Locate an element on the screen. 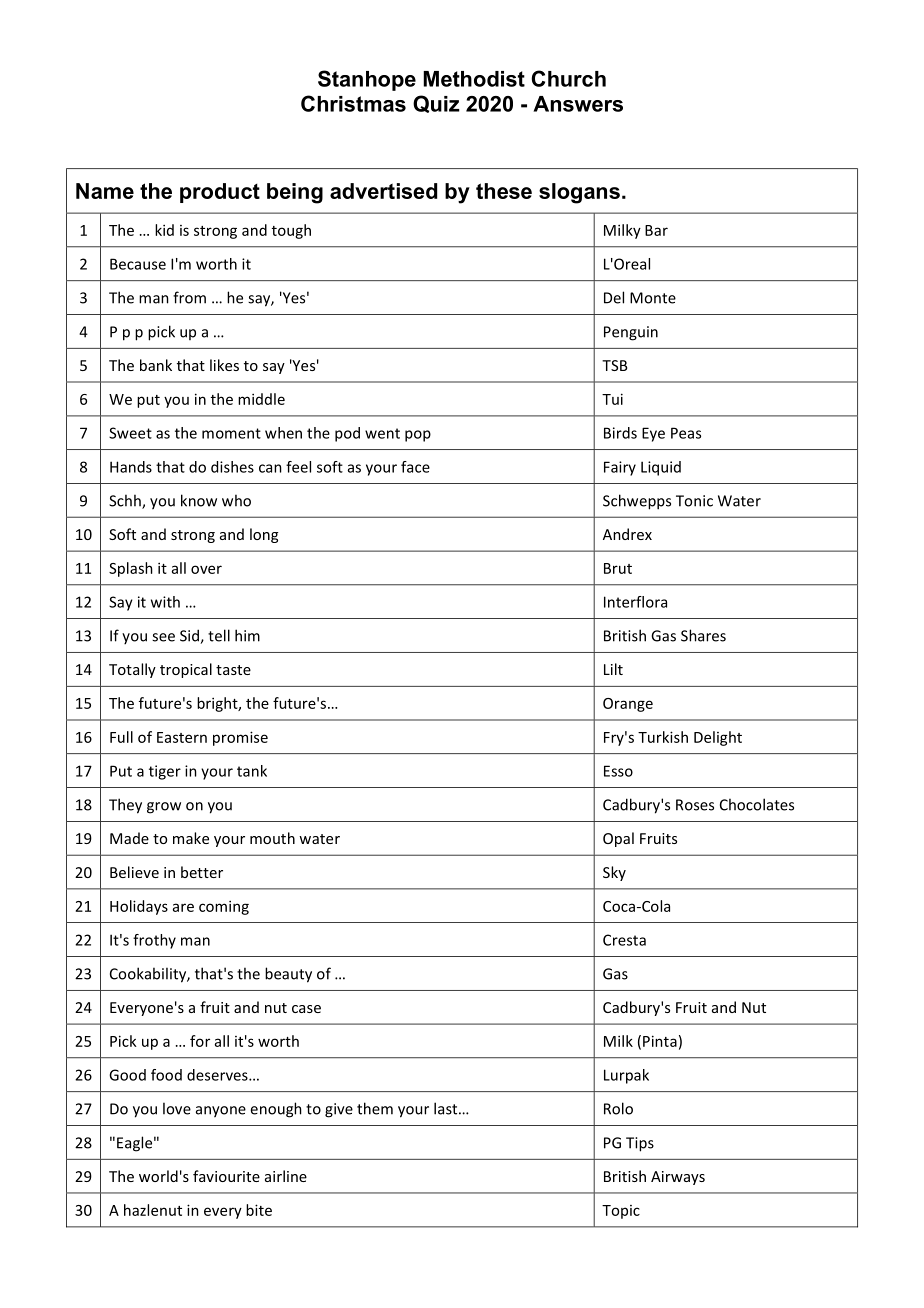 The width and height of the screenshot is (924, 1308). product is located at coordinates (220, 193).
